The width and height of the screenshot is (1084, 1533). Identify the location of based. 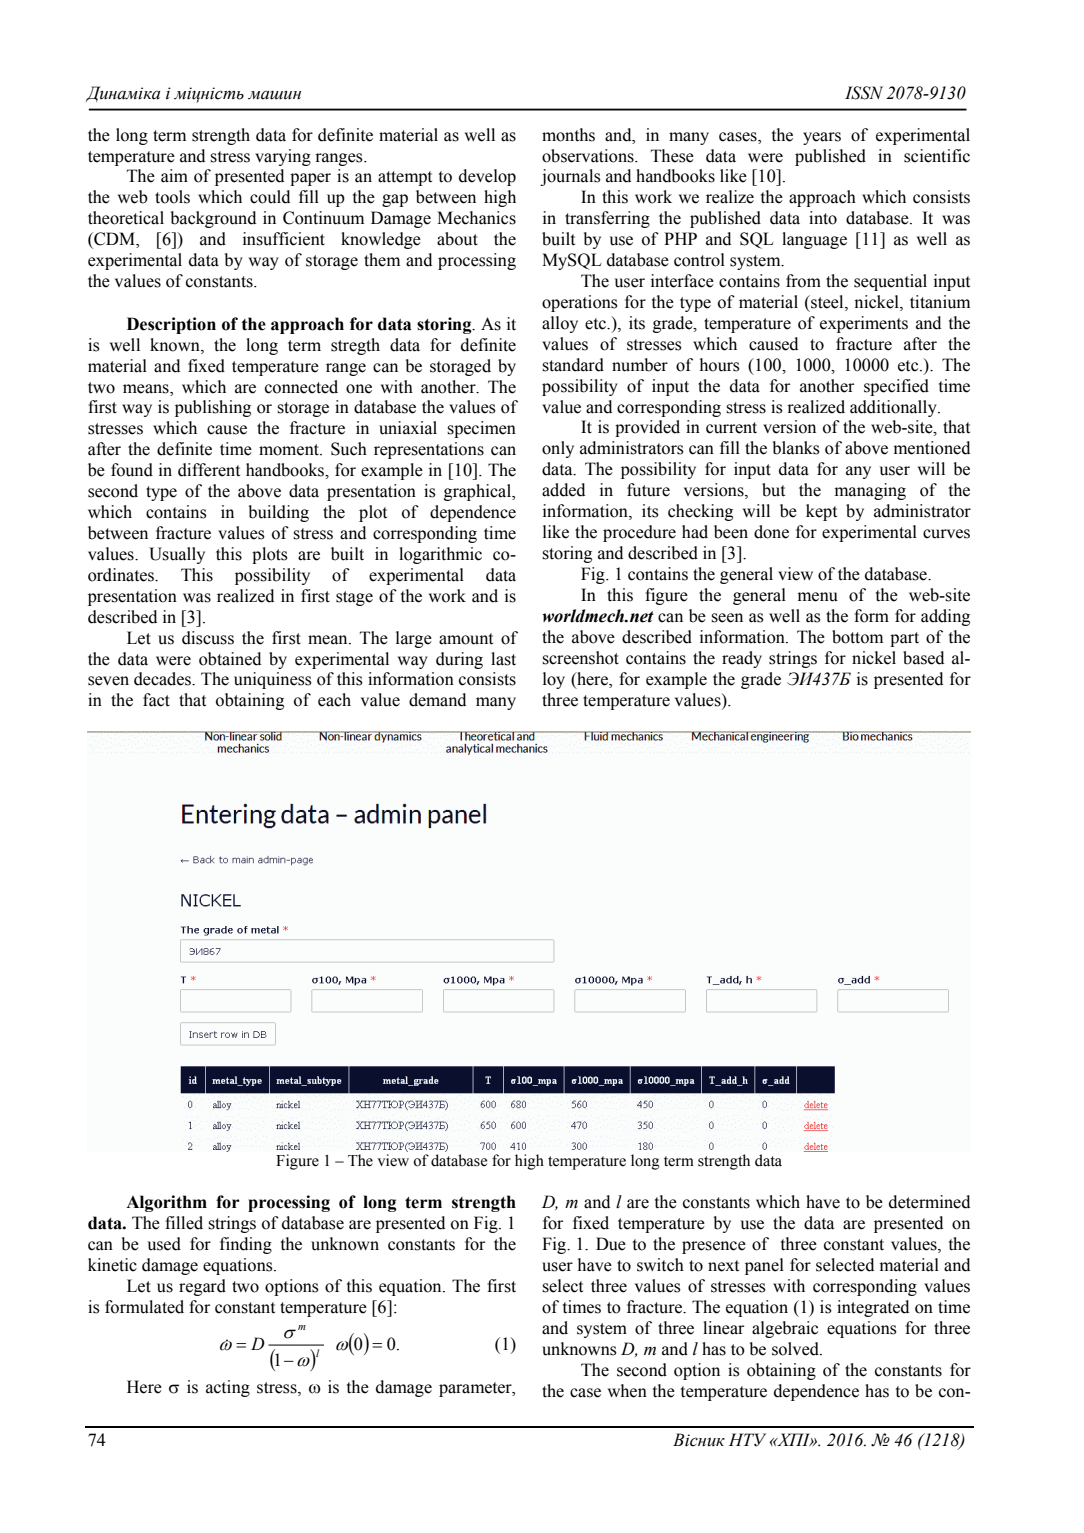
(923, 658).
